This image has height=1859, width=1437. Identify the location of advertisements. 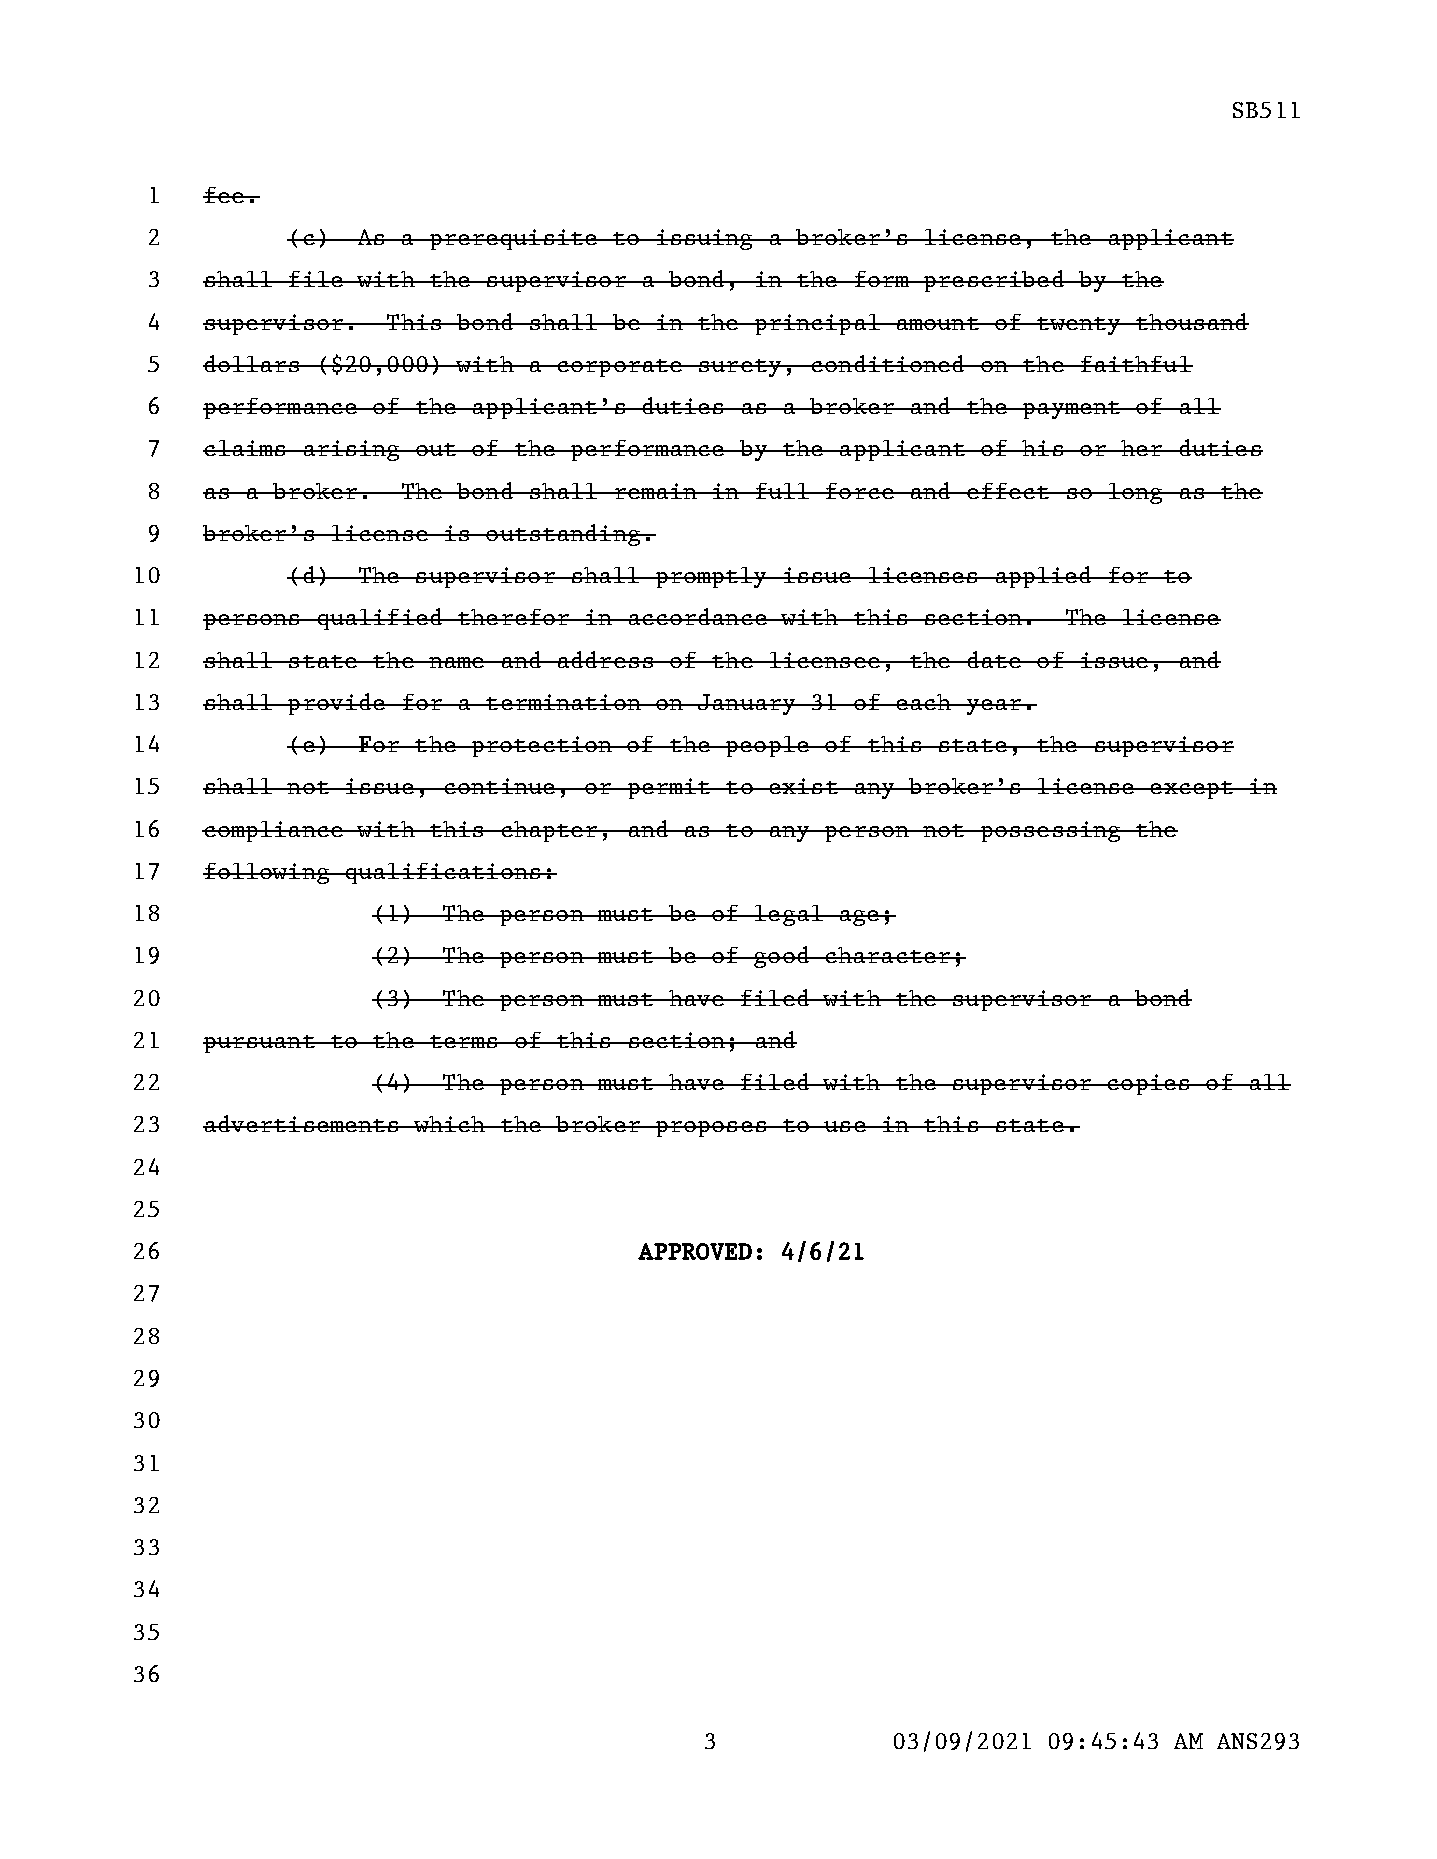
(302, 1123).
